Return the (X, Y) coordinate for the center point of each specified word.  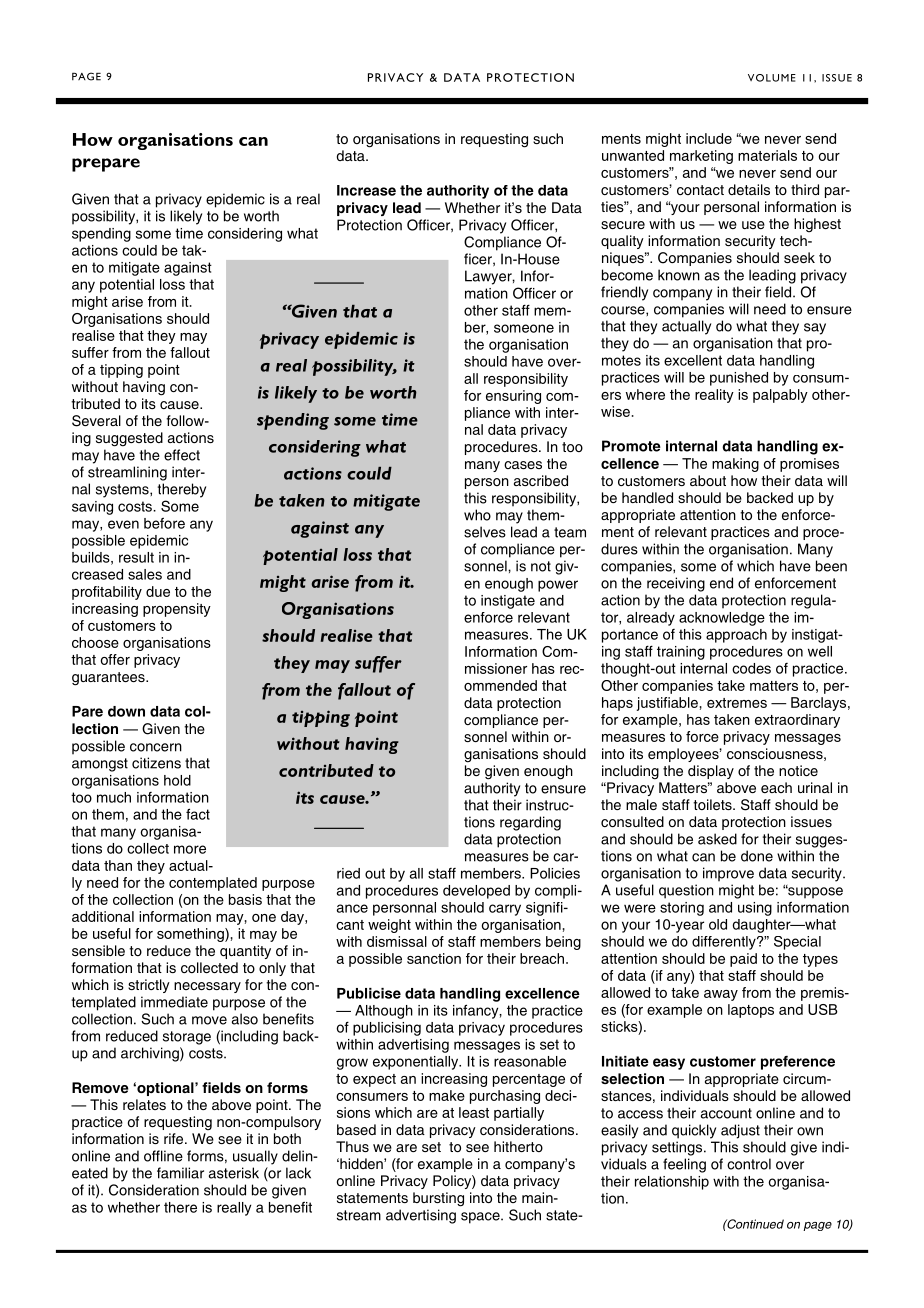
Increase (366, 190)
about (708, 480)
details (749, 189)
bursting (438, 1199)
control (749, 1164)
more (190, 849)
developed (476, 892)
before (164, 523)
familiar (180, 1173)
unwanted (633, 155)
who (477, 515)
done (757, 856)
